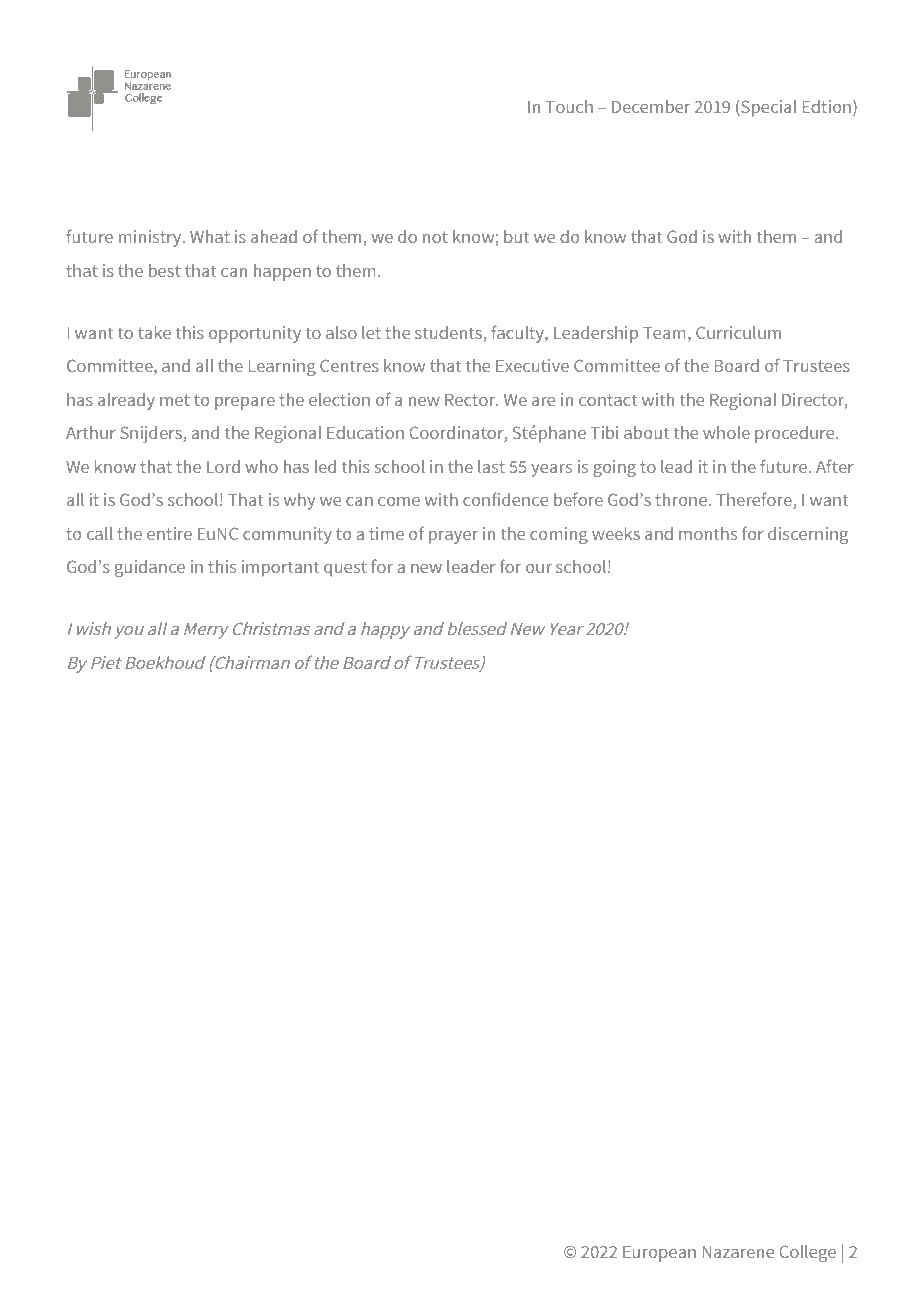 This document has width=924, height=1308. Describe the element at coordinates (738, 1252) in the document. I see `Nazarene` at that location.
